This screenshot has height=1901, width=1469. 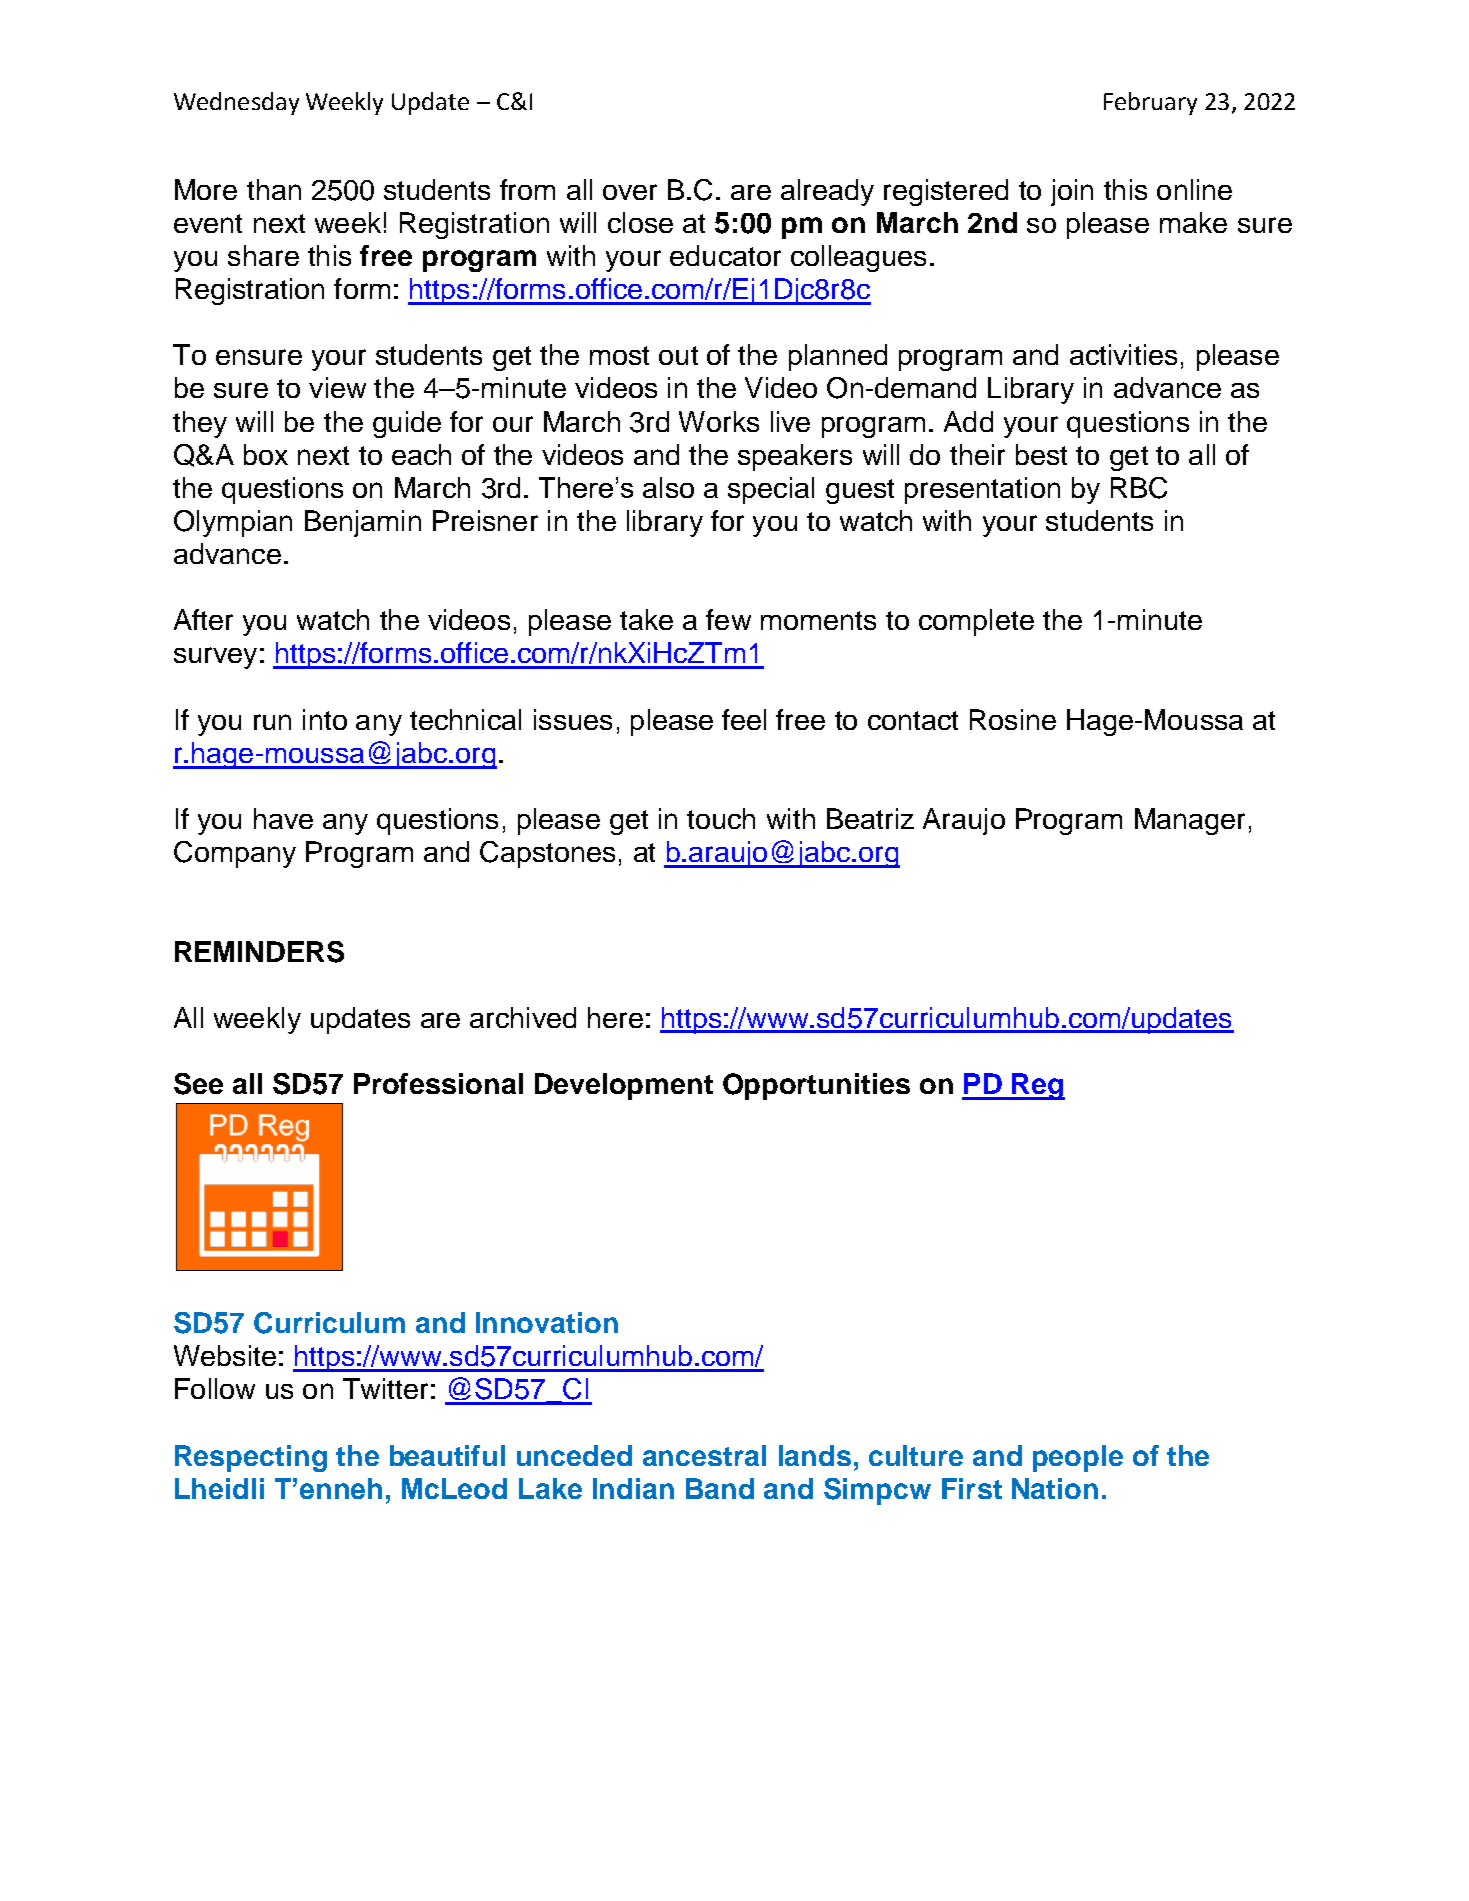 What do you see at coordinates (1190, 821) in the screenshot?
I see `Manager` at bounding box center [1190, 821].
